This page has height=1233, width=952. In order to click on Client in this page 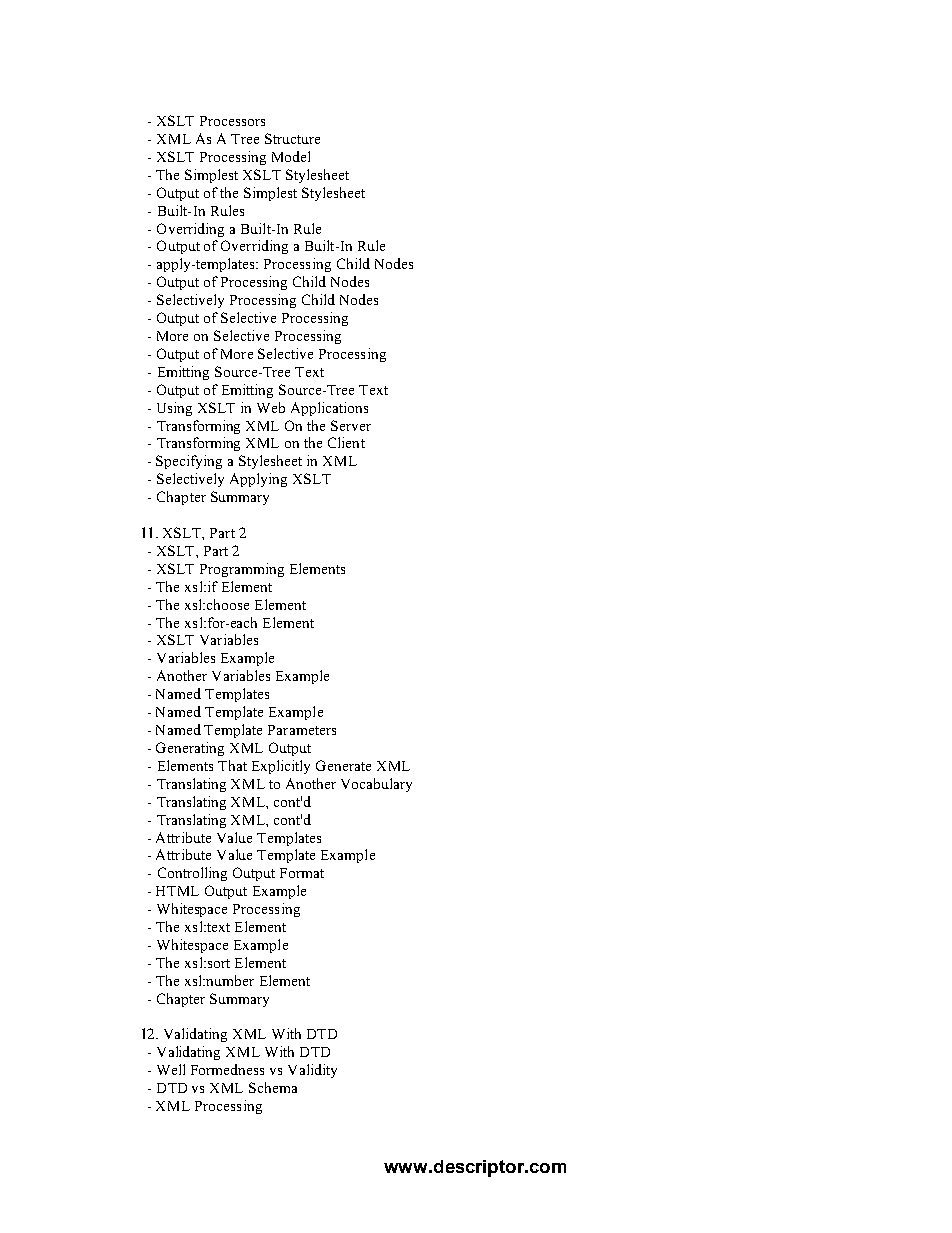, I will do `click(346, 442)`.
